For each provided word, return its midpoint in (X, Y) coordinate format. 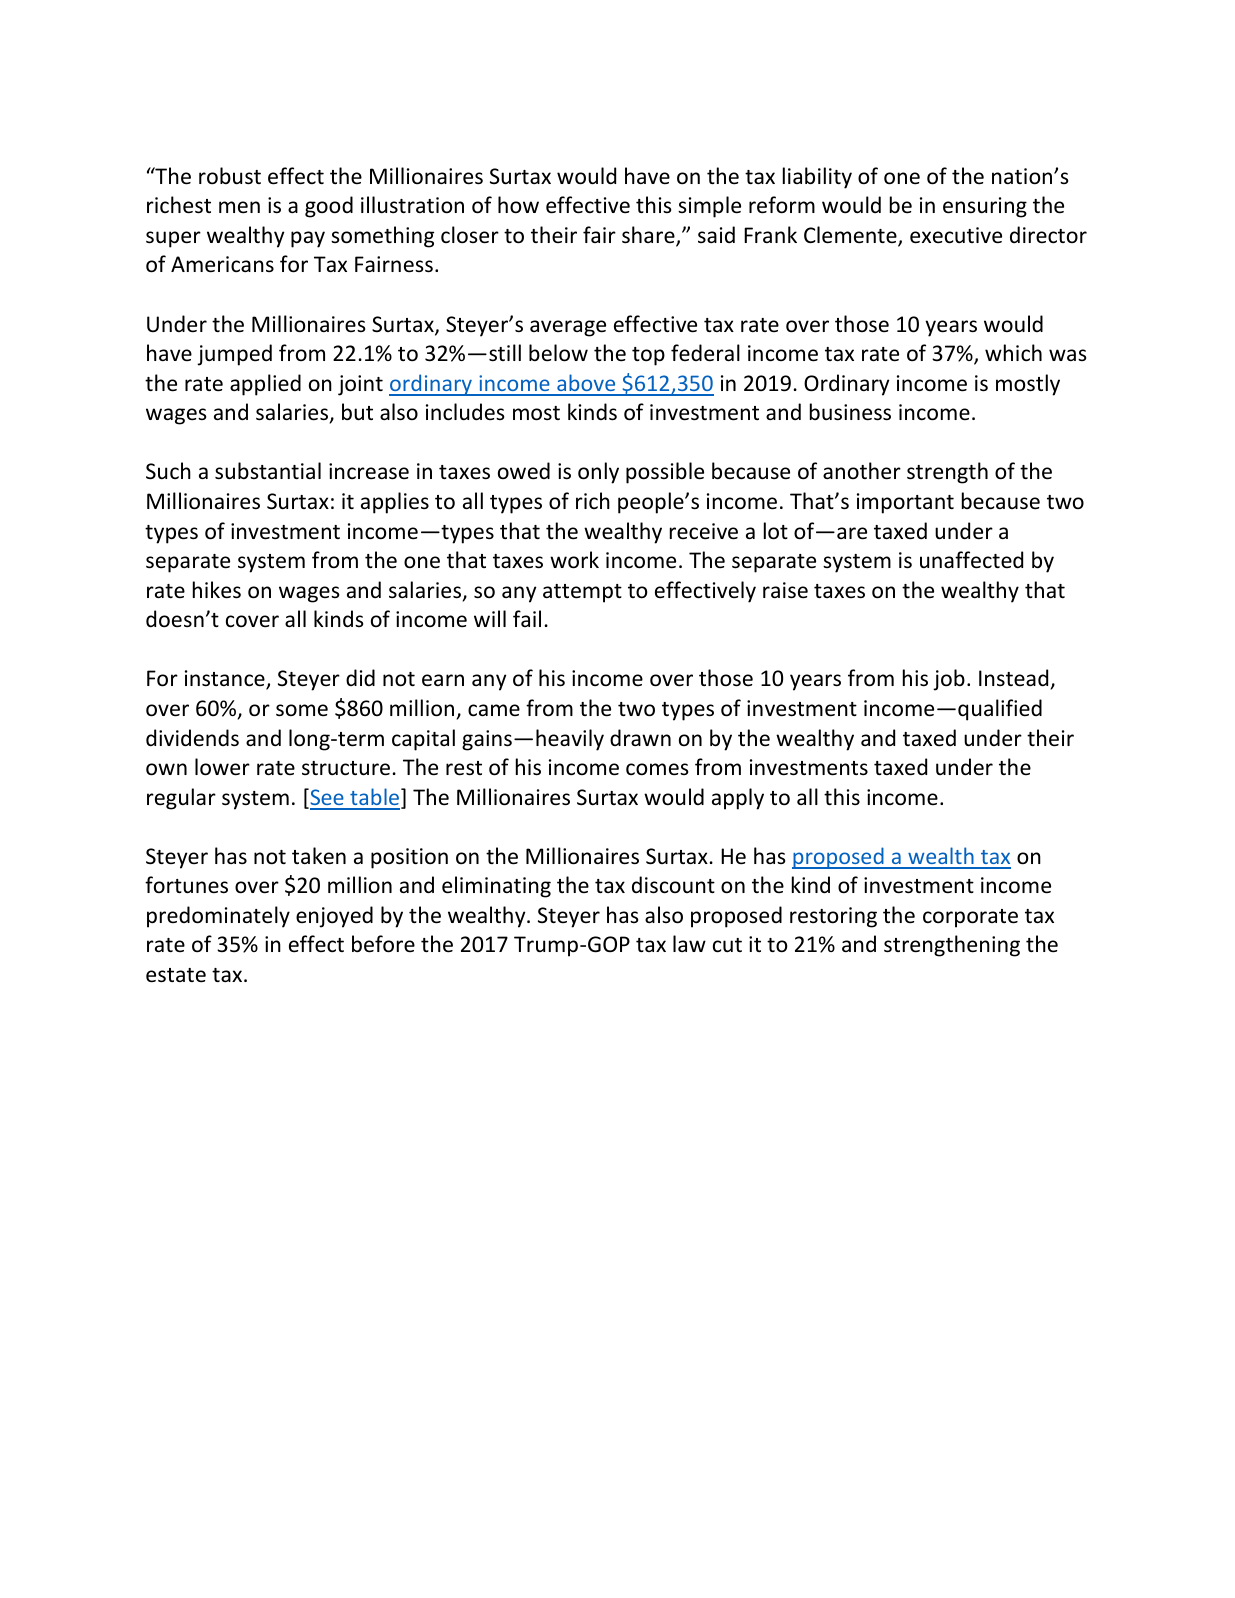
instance (226, 679)
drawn (640, 737)
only (598, 473)
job (949, 680)
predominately (218, 917)
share (649, 236)
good (329, 207)
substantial (268, 471)
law (689, 943)
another (862, 471)
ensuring (985, 207)
